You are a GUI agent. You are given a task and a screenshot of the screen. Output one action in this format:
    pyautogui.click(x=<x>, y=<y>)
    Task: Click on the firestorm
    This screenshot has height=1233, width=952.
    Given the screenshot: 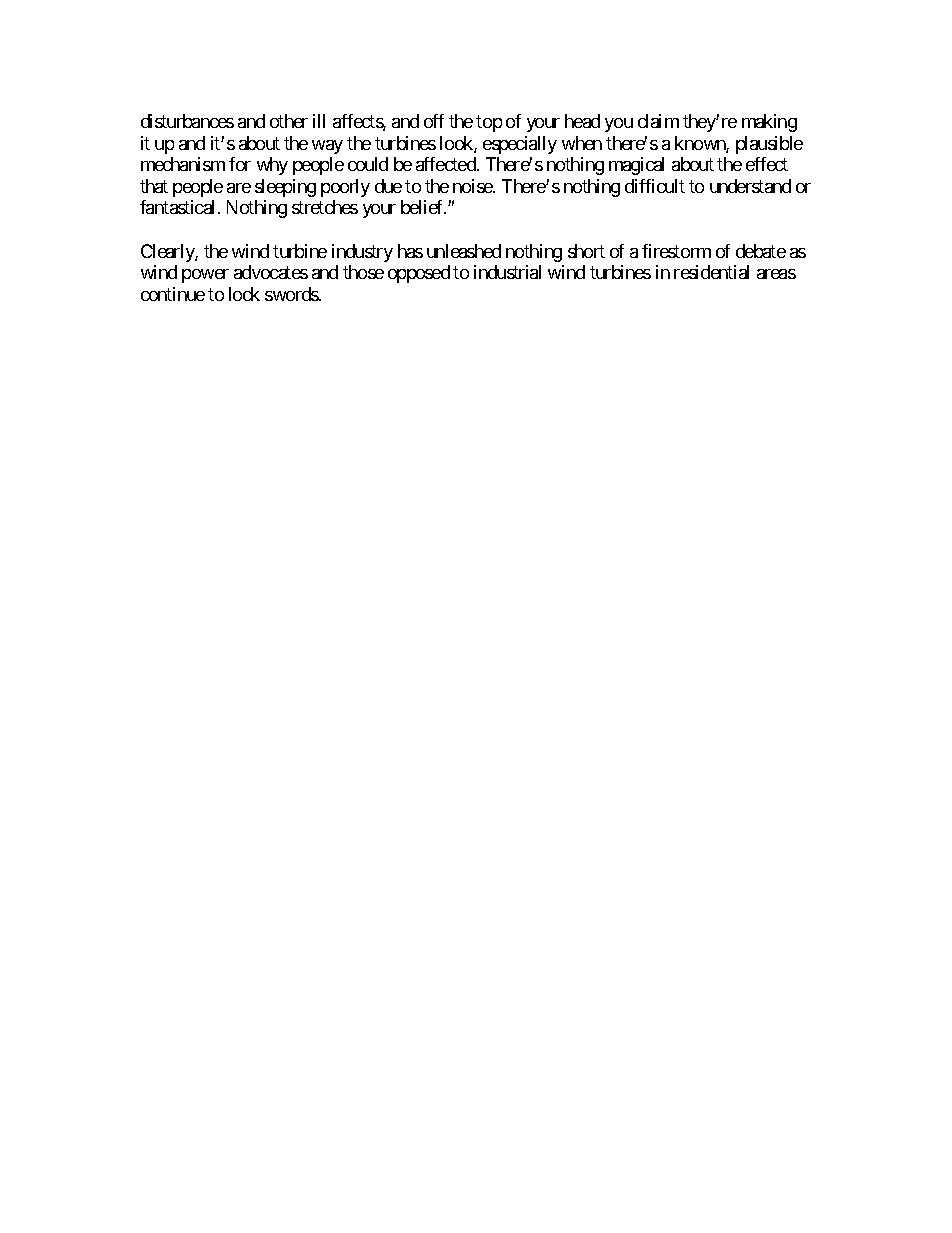 What is the action you would take?
    pyautogui.click(x=676, y=251)
